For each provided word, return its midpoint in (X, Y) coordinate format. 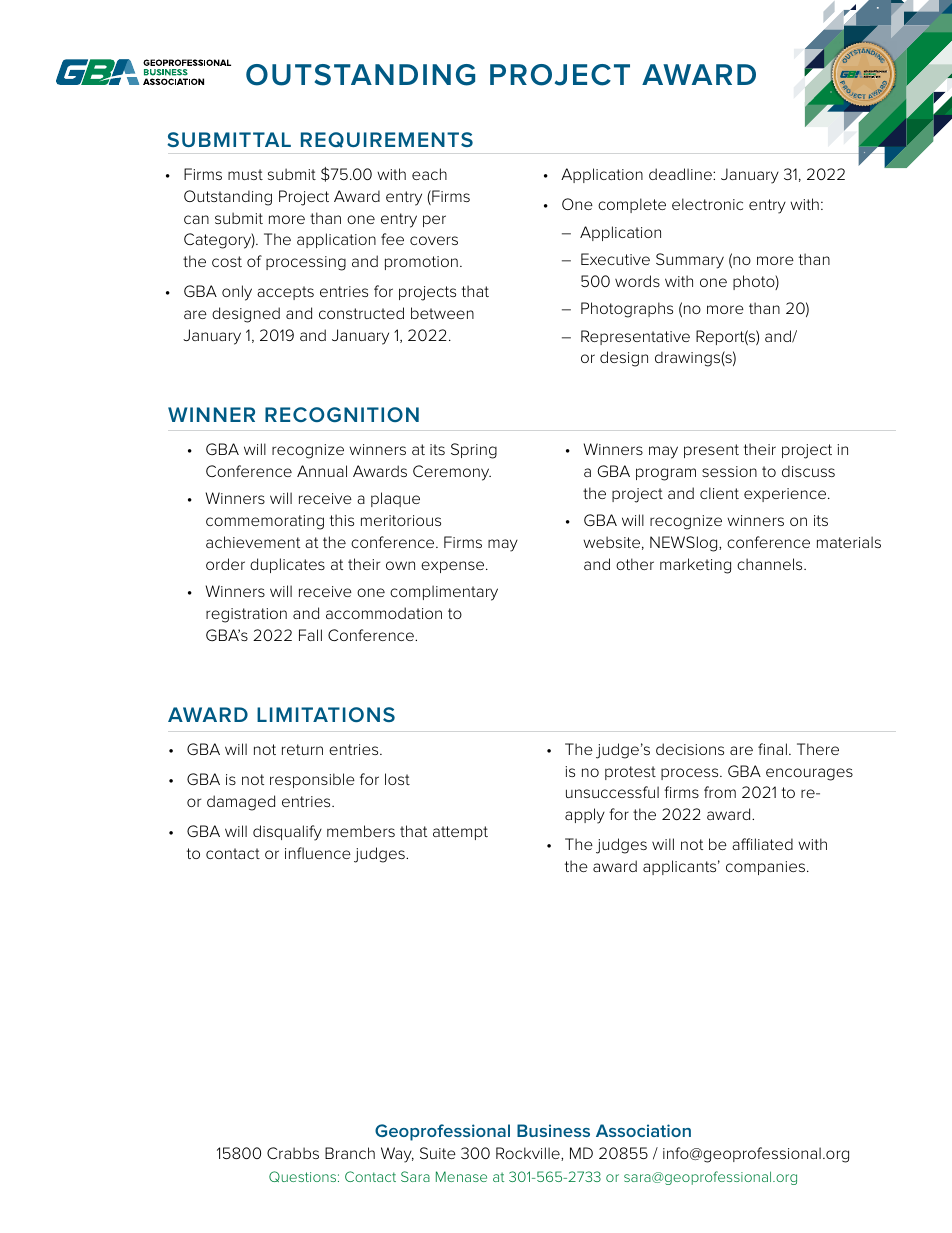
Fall (310, 635)
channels (771, 564)
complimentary (444, 593)
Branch (350, 1153)
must (245, 174)
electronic (707, 204)
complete (632, 205)
